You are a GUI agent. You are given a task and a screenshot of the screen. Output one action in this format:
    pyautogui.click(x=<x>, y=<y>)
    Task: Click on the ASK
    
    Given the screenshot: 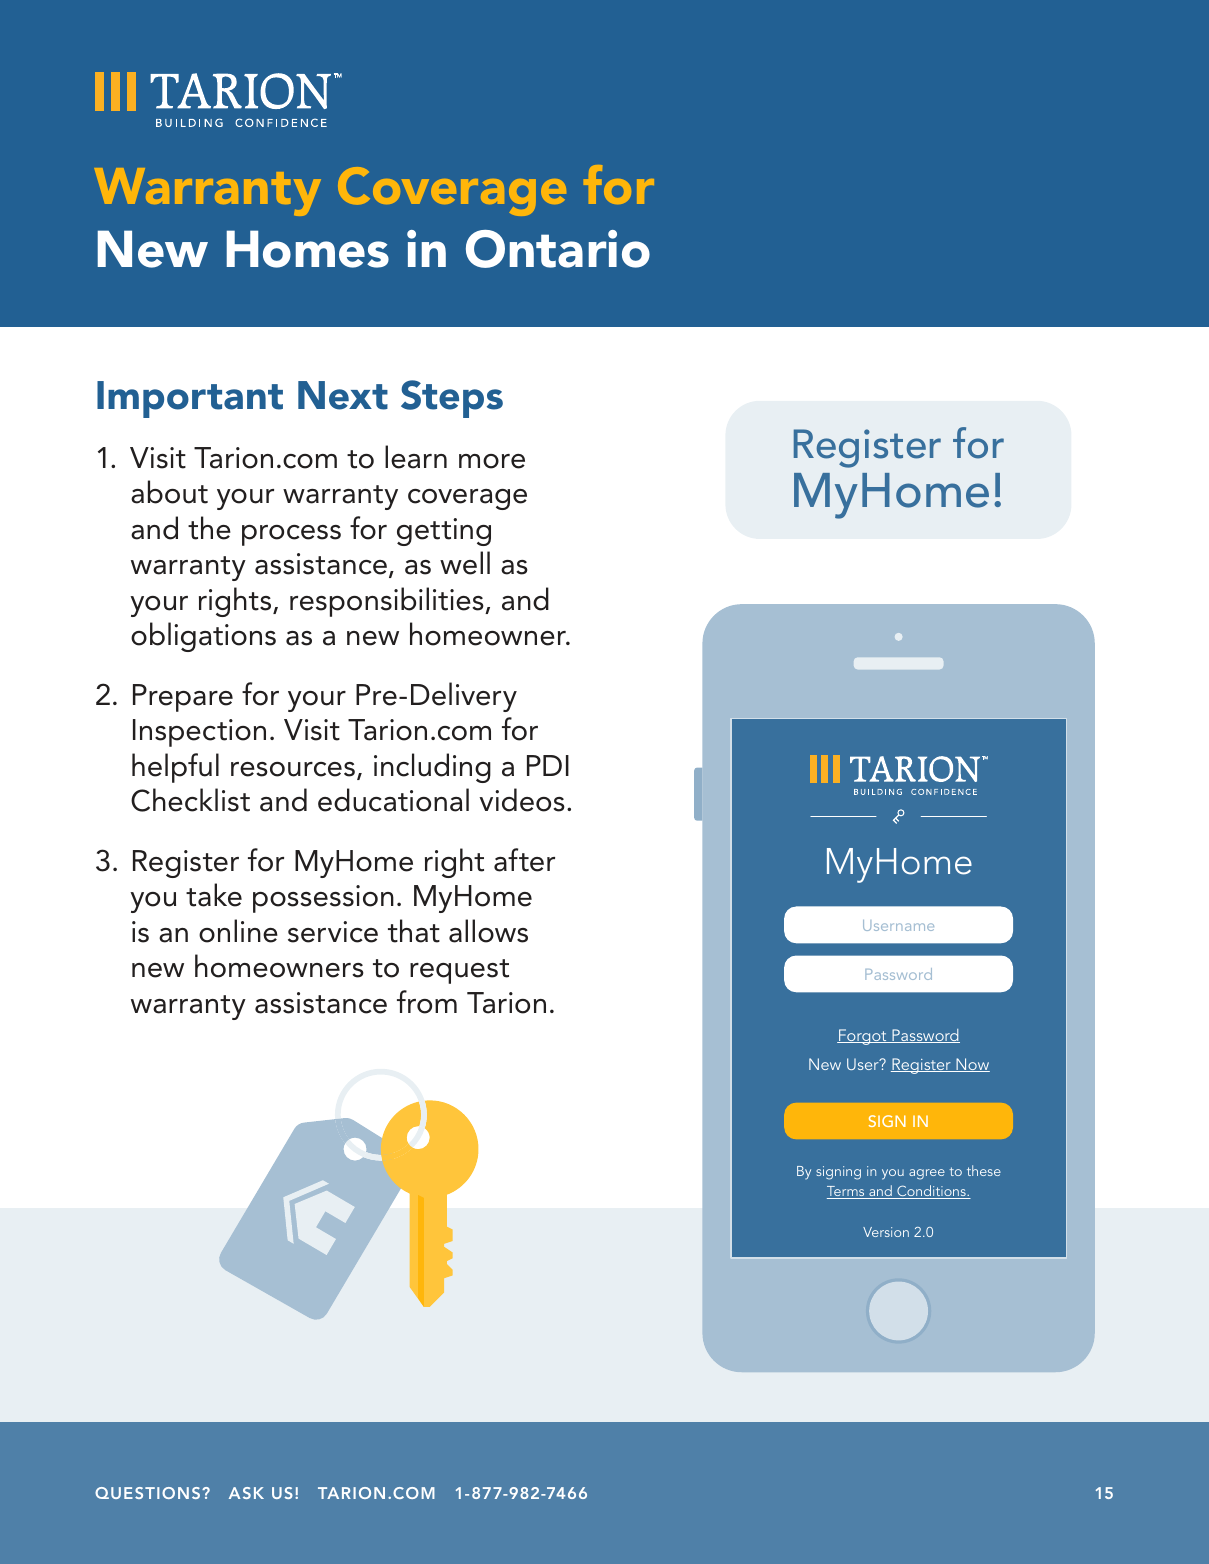 What is the action you would take?
    pyautogui.click(x=246, y=1493)
